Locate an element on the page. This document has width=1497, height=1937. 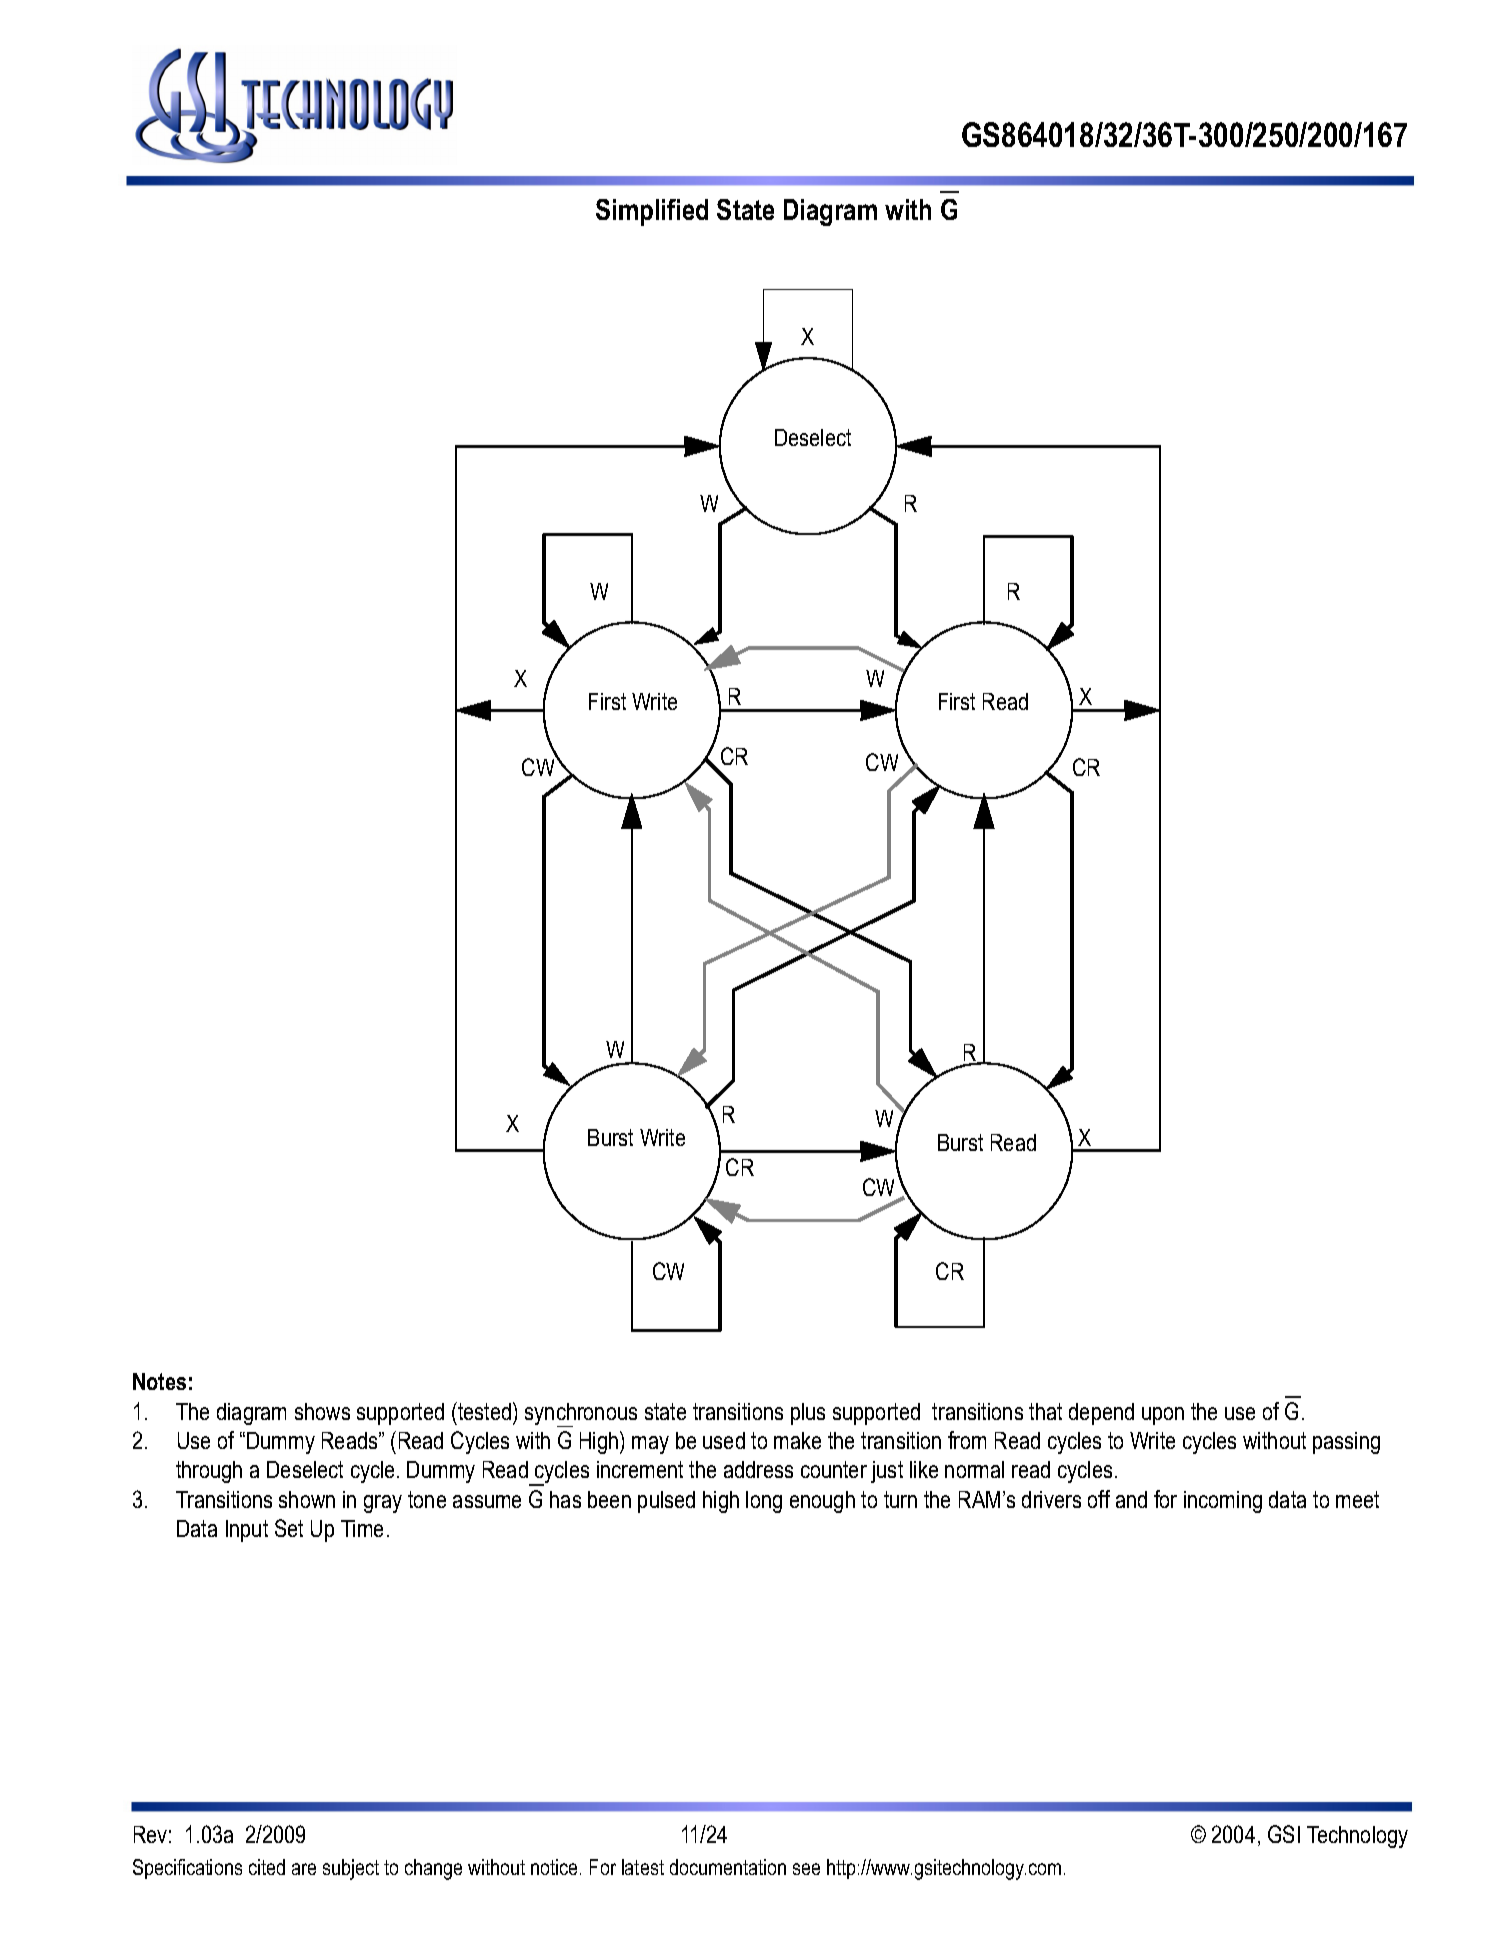
Simplified is located at coordinates (652, 212).
